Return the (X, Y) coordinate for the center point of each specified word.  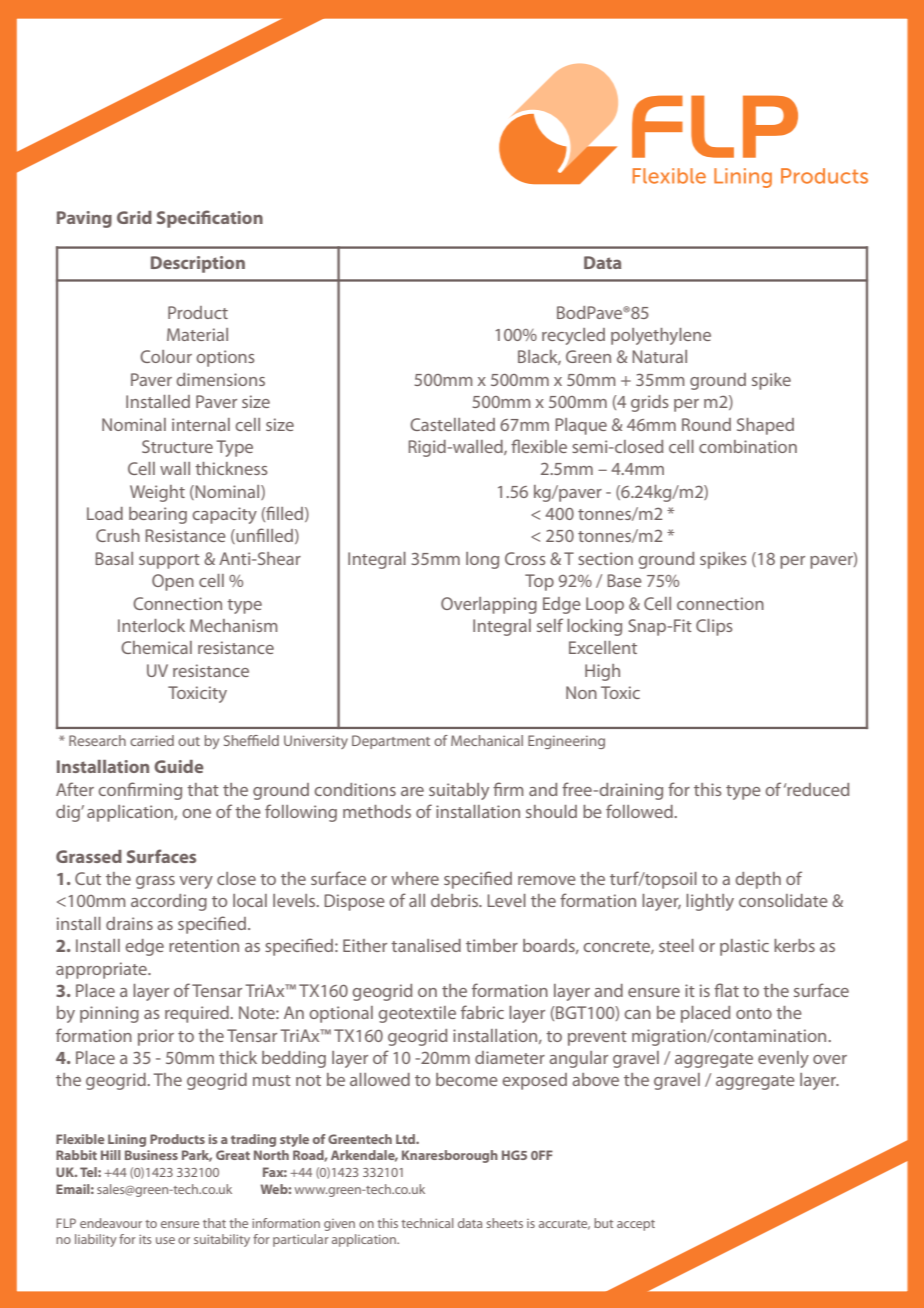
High (602, 672)
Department (391, 742)
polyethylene (661, 336)
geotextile (417, 1014)
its (145, 1239)
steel (676, 945)
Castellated (452, 424)
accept (636, 1225)
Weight (157, 493)
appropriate (102, 970)
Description (198, 264)
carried (152, 740)
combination (748, 446)
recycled (573, 336)
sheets (504, 1223)
